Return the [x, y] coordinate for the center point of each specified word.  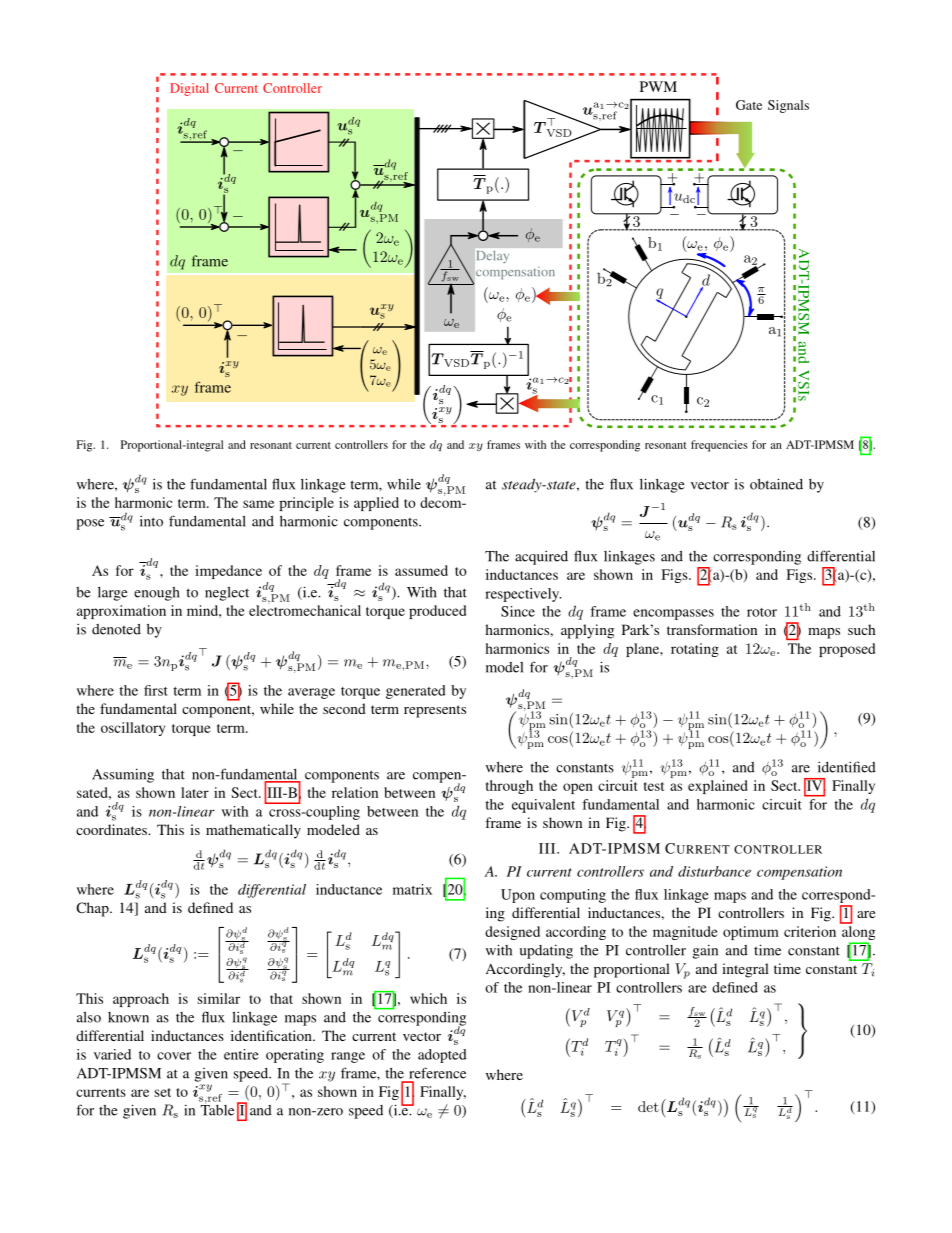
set [163, 1092]
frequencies [719, 446]
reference [437, 1073]
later [195, 792]
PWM [658, 86]
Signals [788, 106]
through [509, 787]
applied [376, 504]
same [258, 504]
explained [718, 787]
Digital [189, 89]
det [648, 1106]
